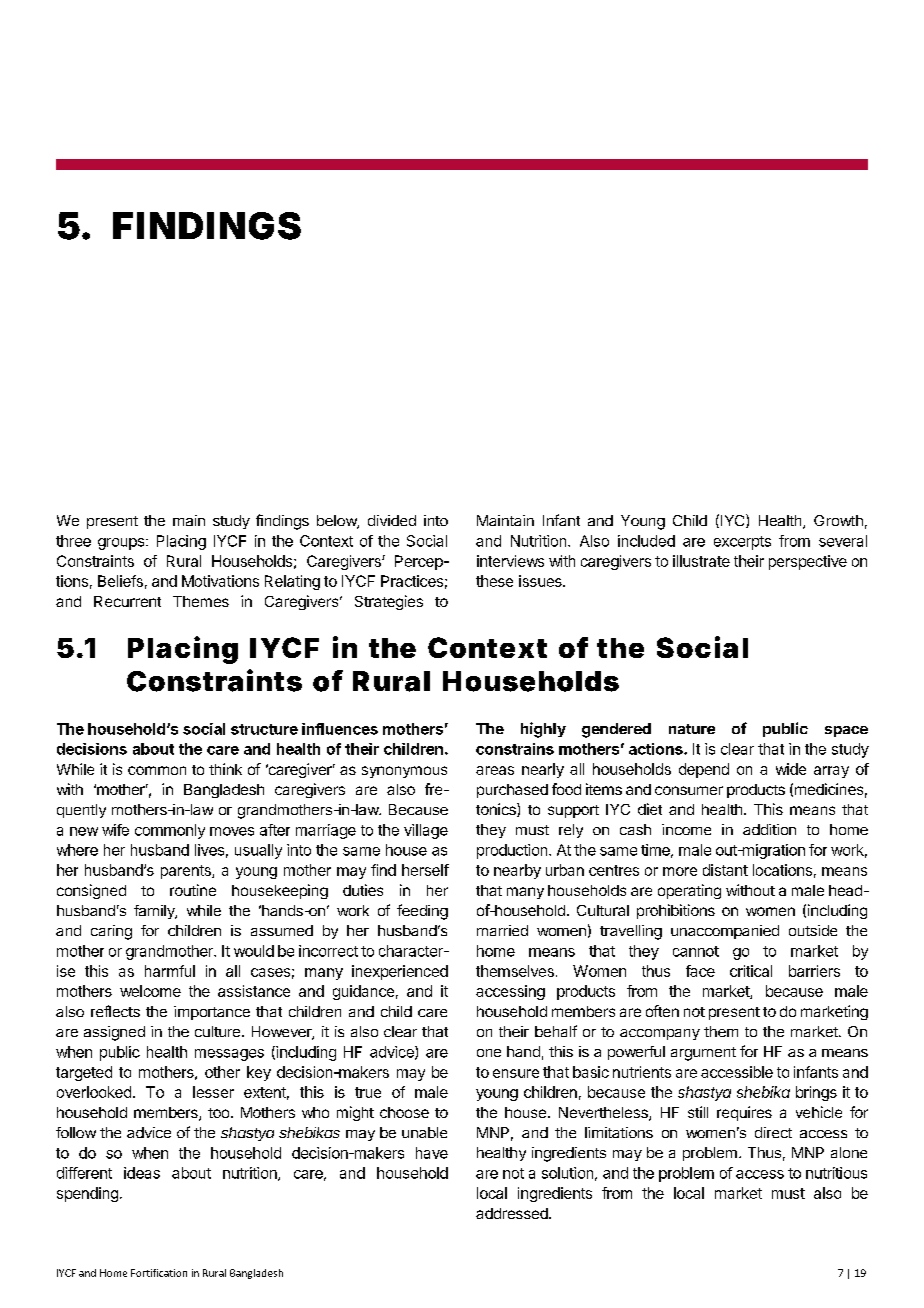 The height and width of the screenshot is (1308, 924). What do you see at coordinates (495, 770) in the screenshot?
I see `areas` at bounding box center [495, 770].
